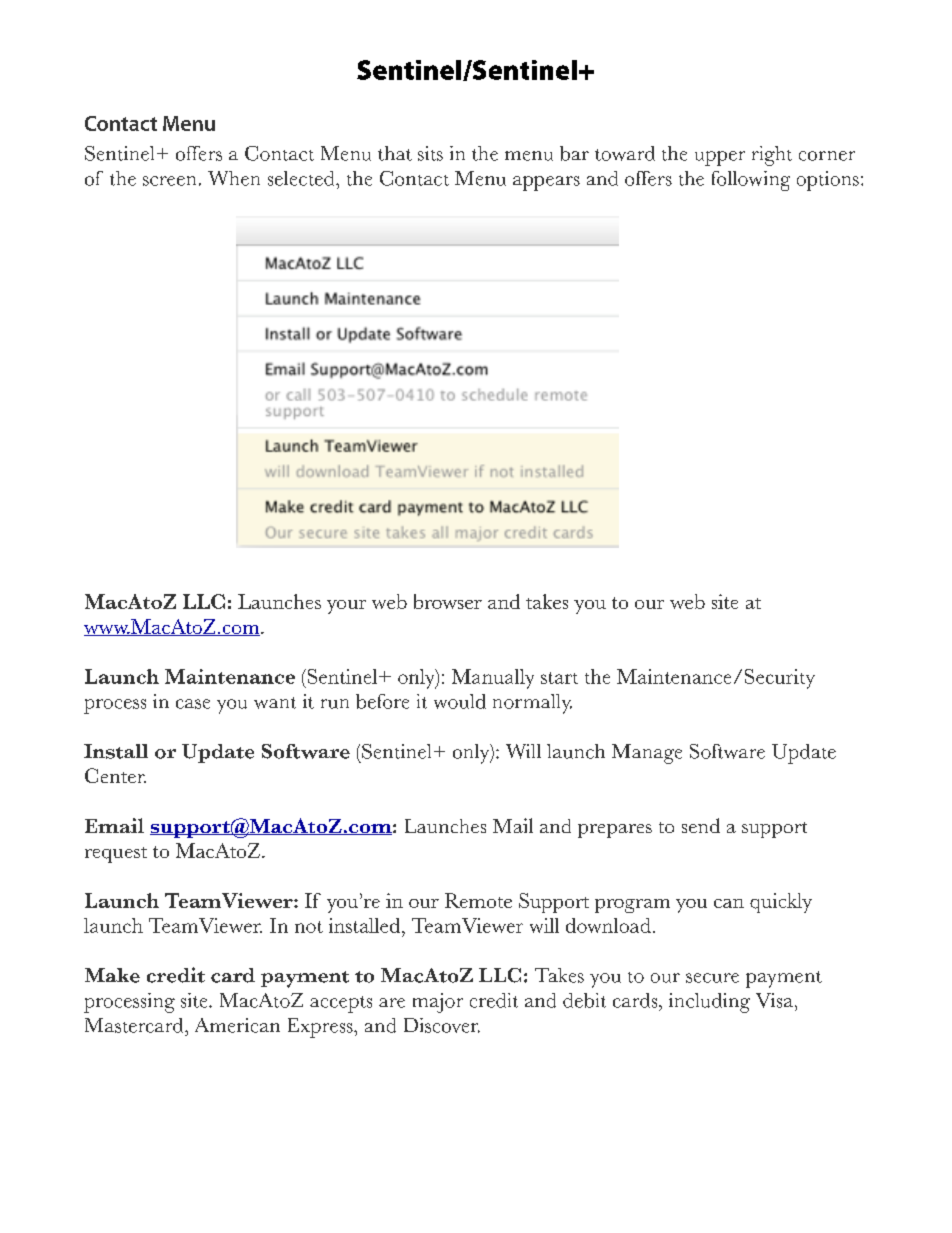 The height and width of the page is (1233, 952). What do you see at coordinates (193, 704) in the page?
I see `case` at bounding box center [193, 704].
